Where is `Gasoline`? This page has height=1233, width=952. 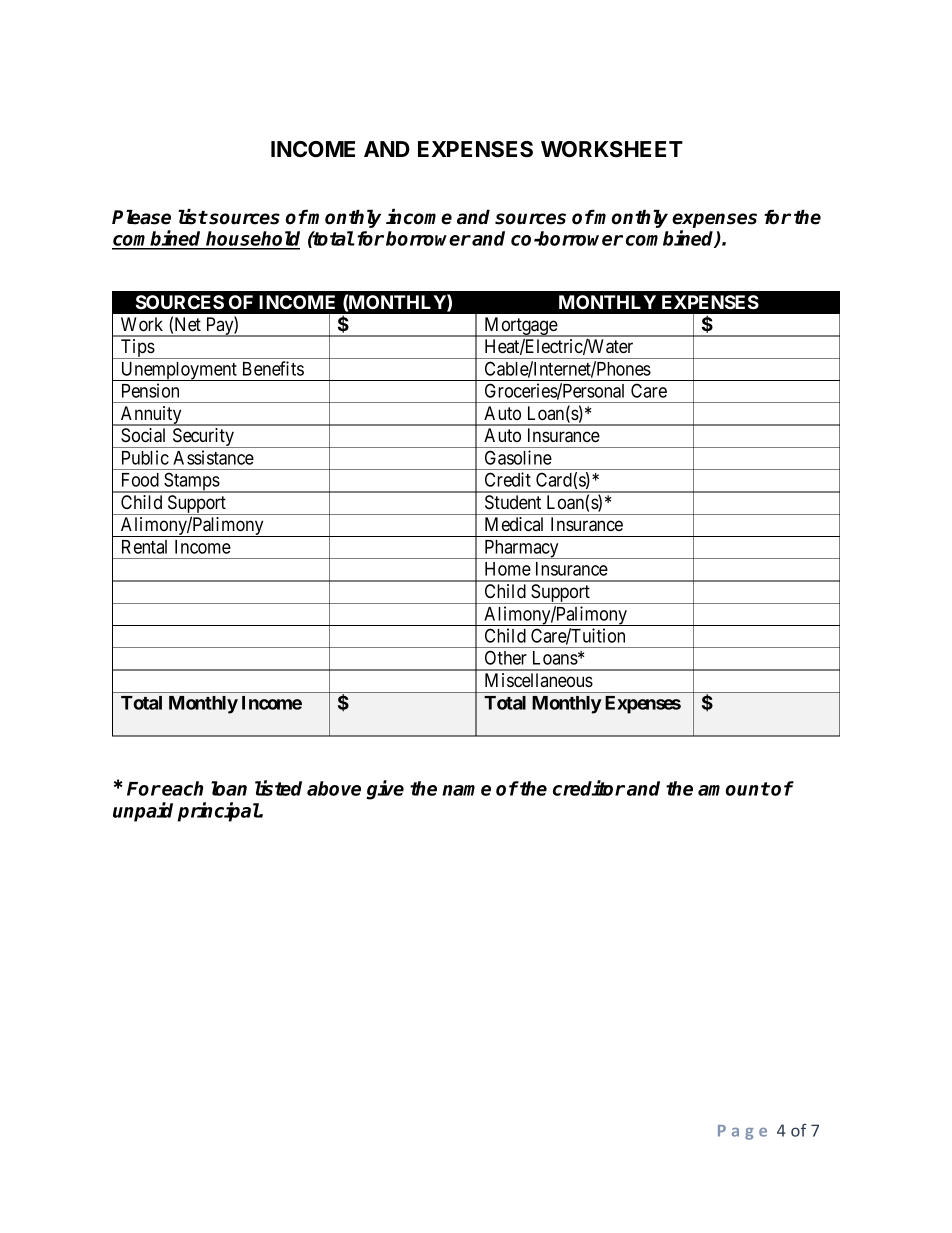
Gasoline is located at coordinates (518, 457).
